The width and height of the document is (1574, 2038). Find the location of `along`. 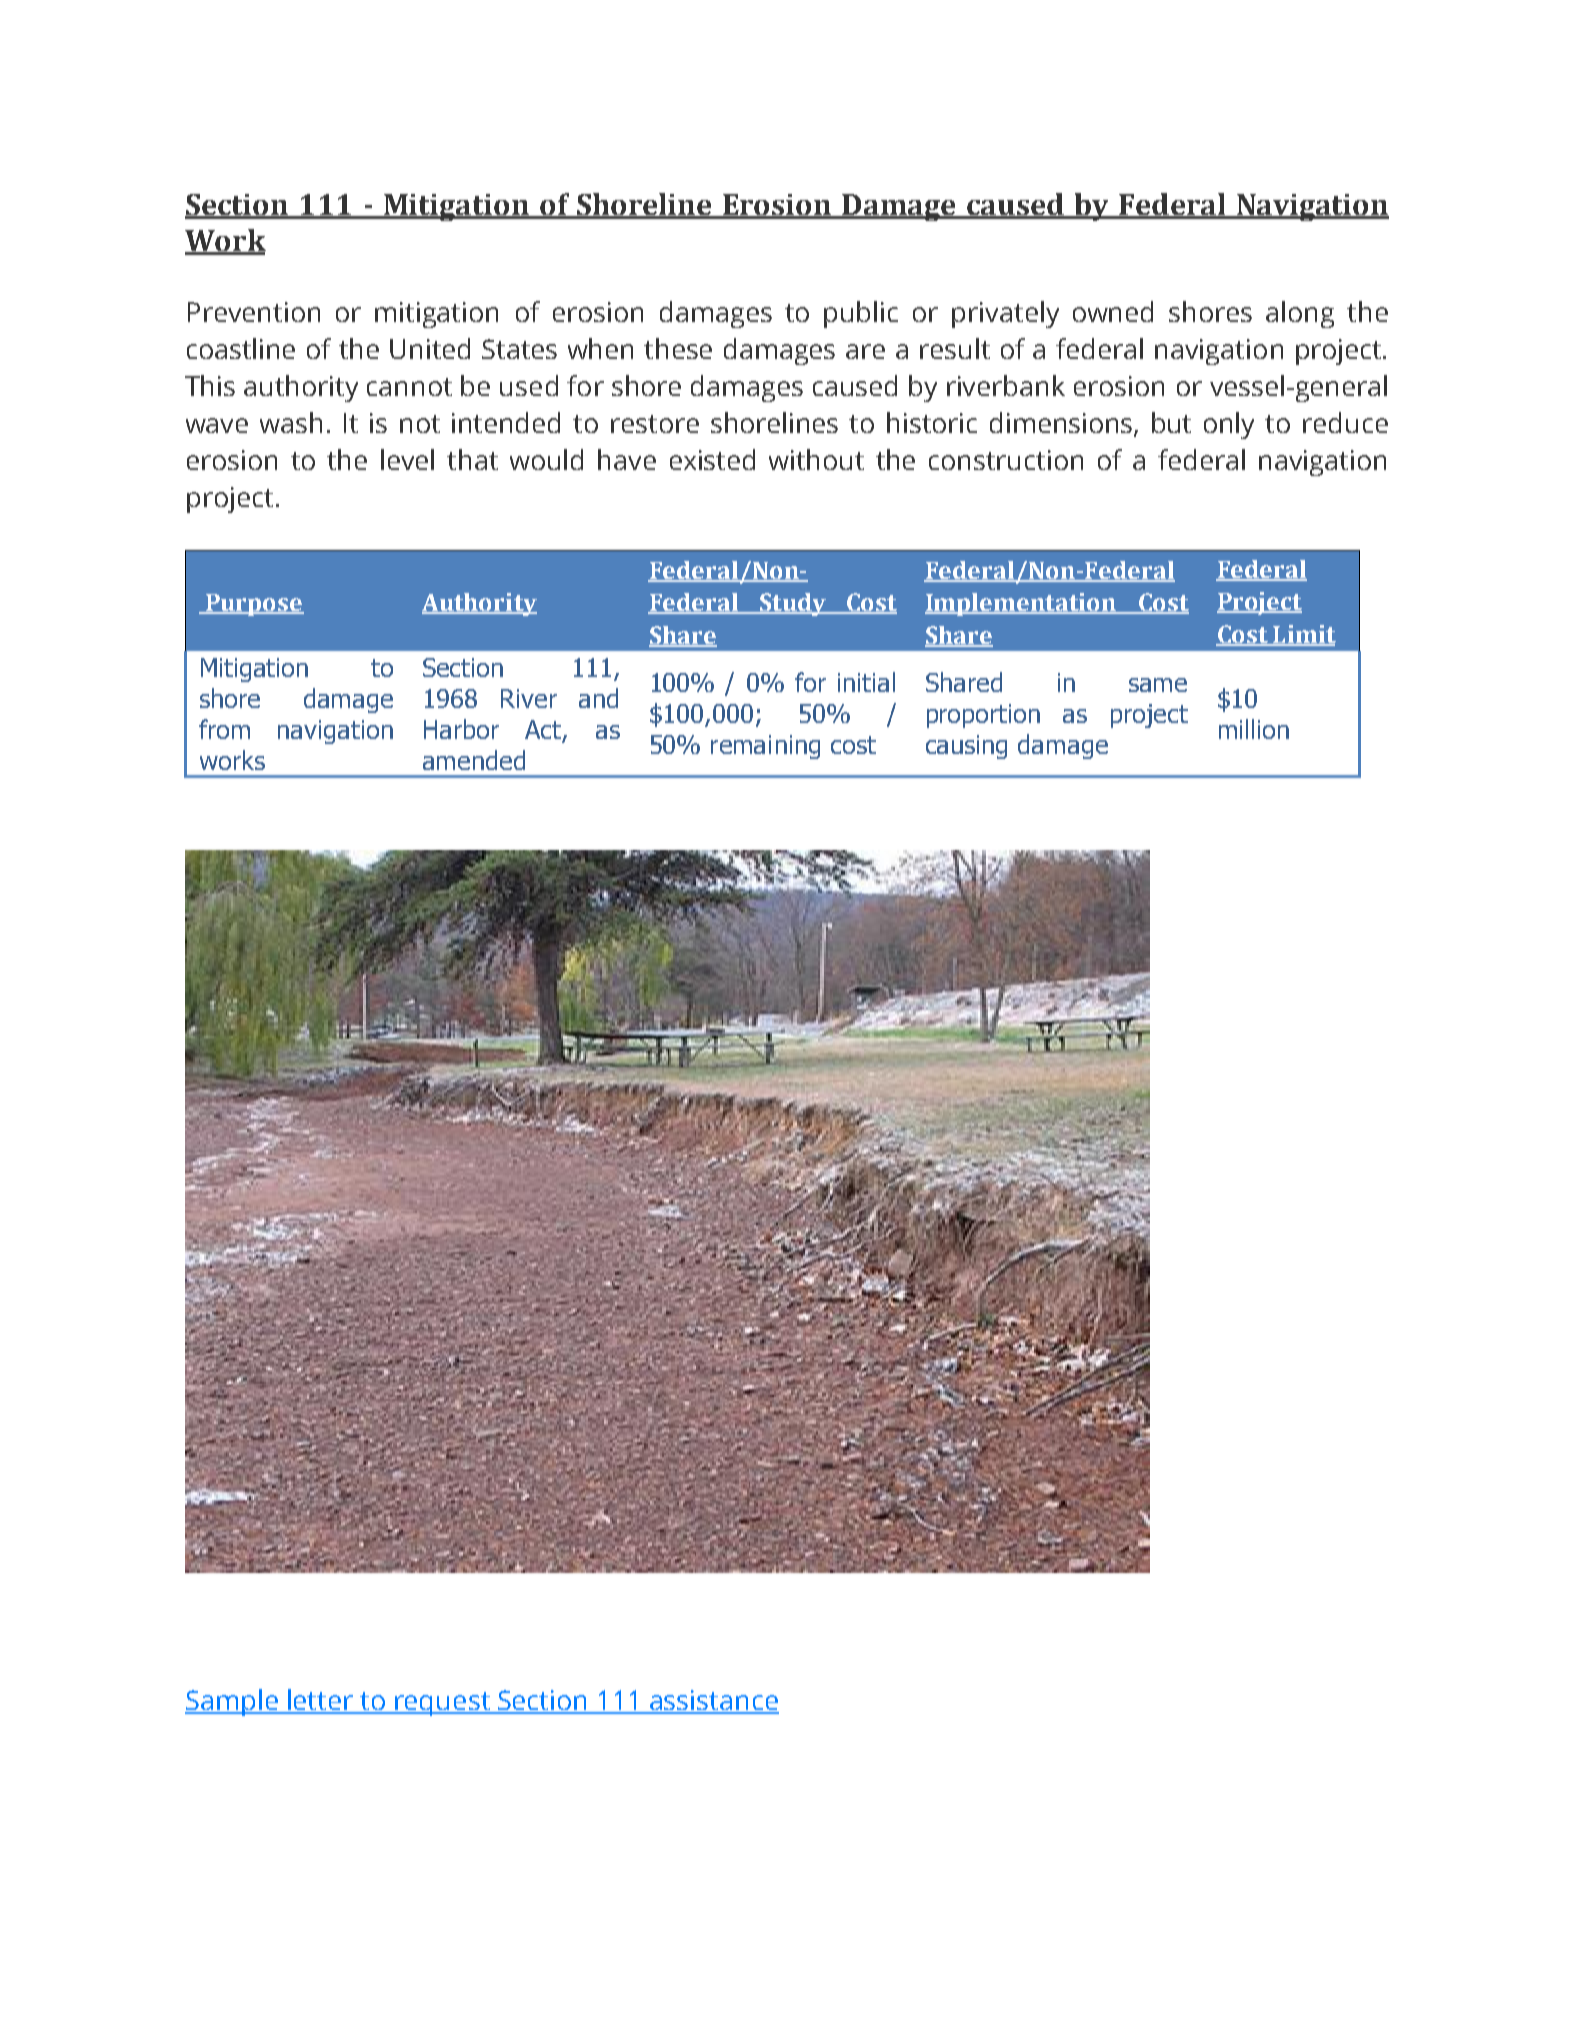

along is located at coordinates (1300, 314).
